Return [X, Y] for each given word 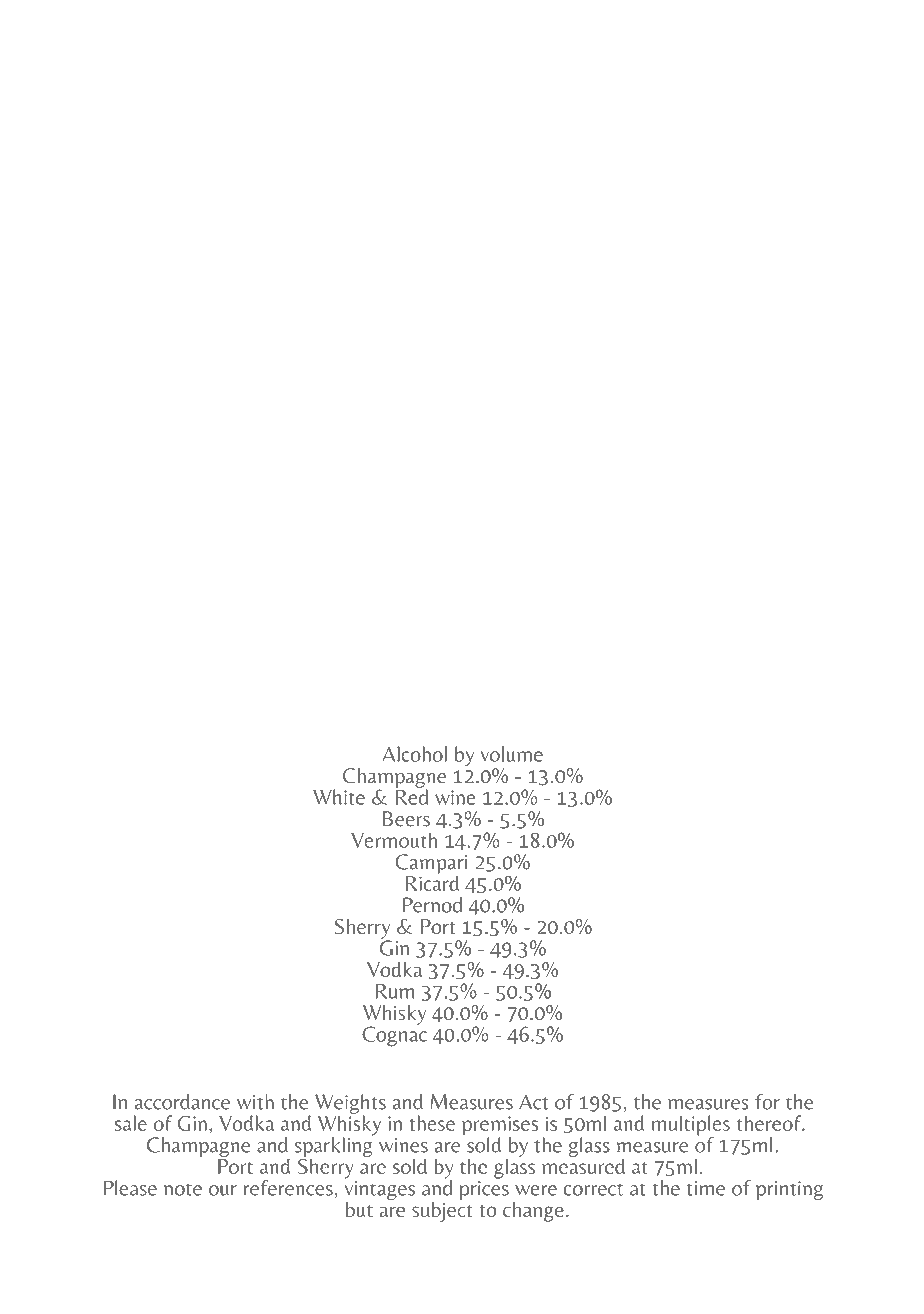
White [339, 797]
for [767, 1102]
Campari [431, 865]
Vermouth [394, 840]
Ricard [432, 882]
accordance [182, 1102]
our [223, 1190]
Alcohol [414, 754]
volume [512, 754]
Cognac [394, 1035]
